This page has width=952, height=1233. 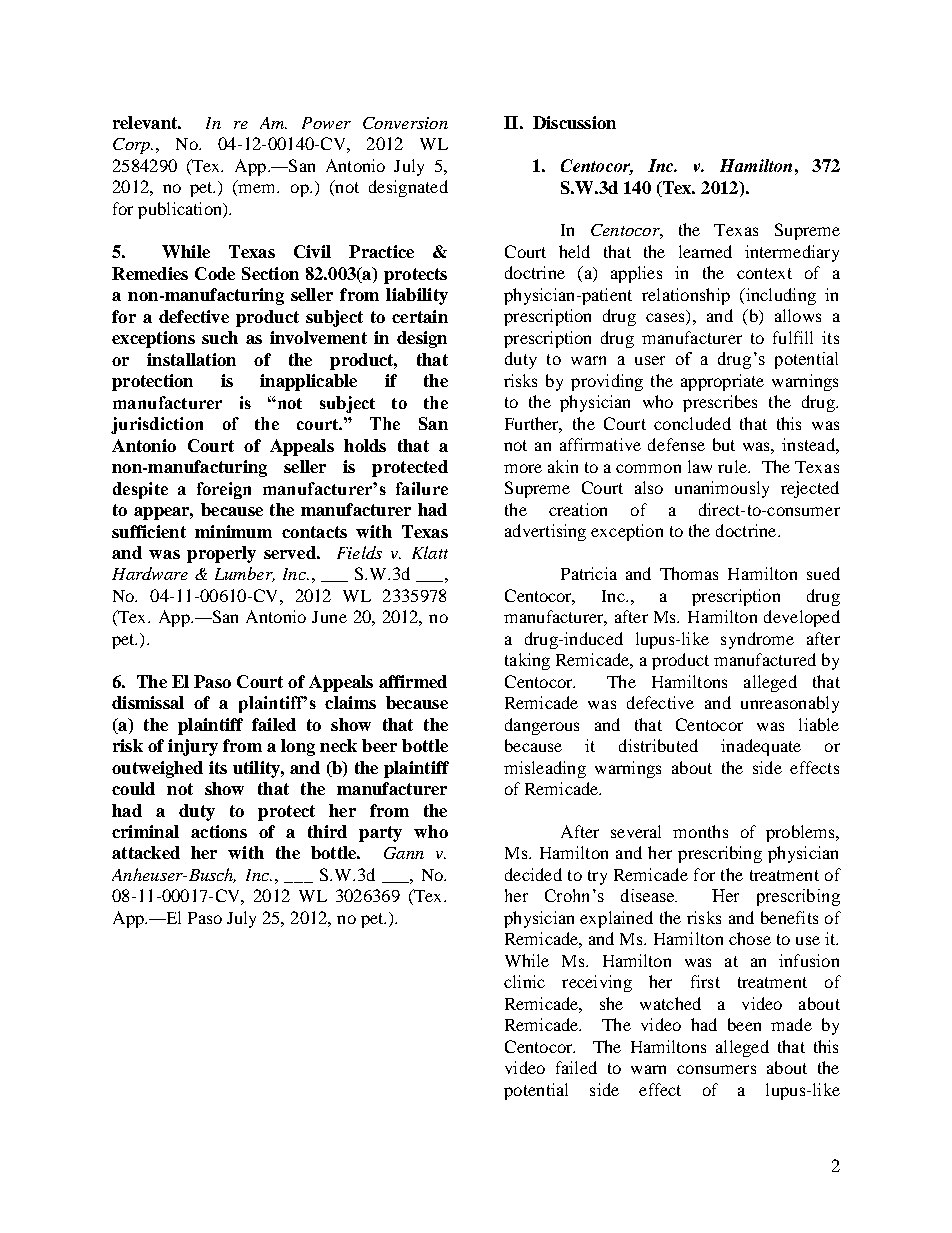 I want to click on jurisdiction, so click(x=157, y=425).
